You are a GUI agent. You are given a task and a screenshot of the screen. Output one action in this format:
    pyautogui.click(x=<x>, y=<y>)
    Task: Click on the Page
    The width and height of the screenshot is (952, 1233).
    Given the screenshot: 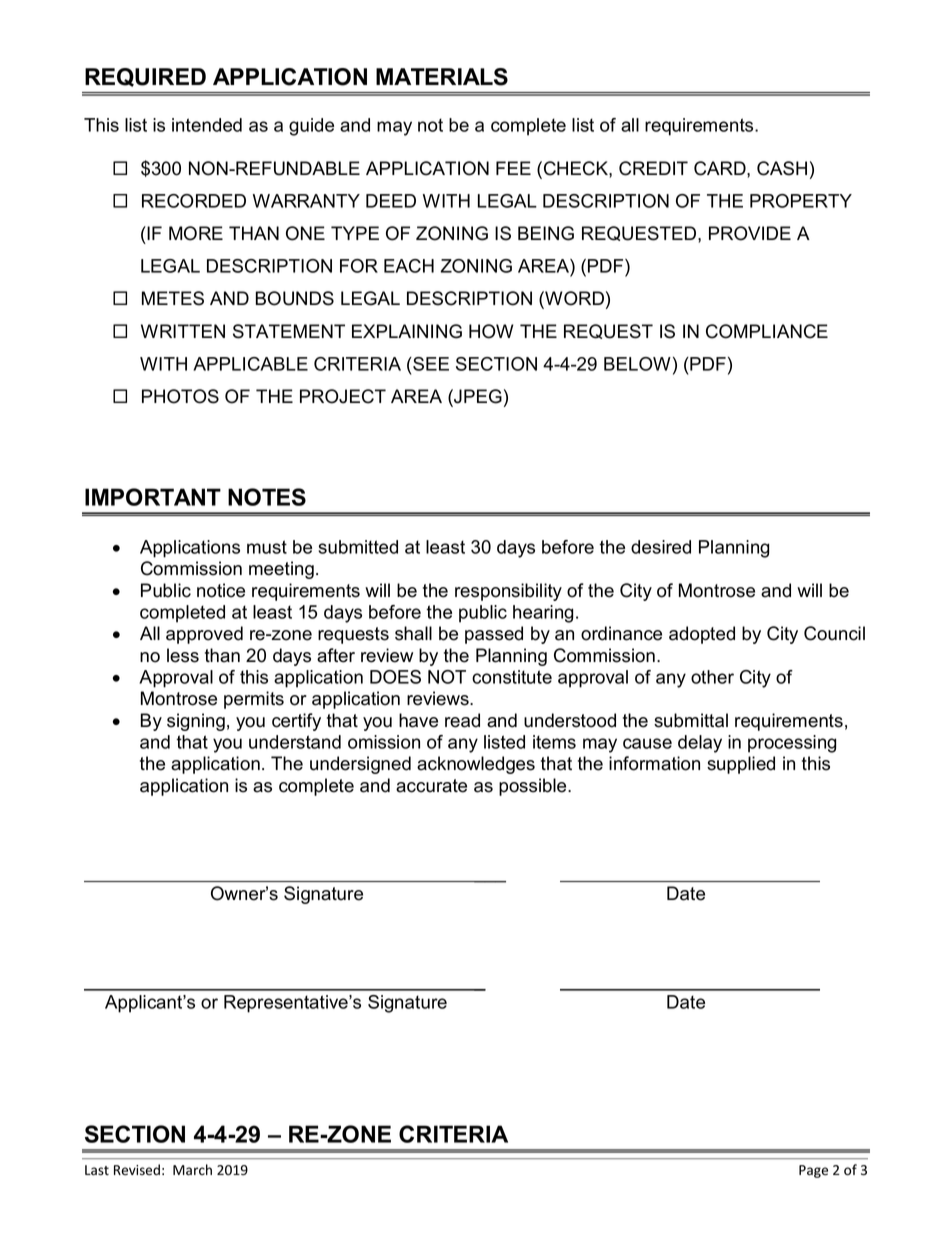 What is the action you would take?
    pyautogui.click(x=813, y=1171)
